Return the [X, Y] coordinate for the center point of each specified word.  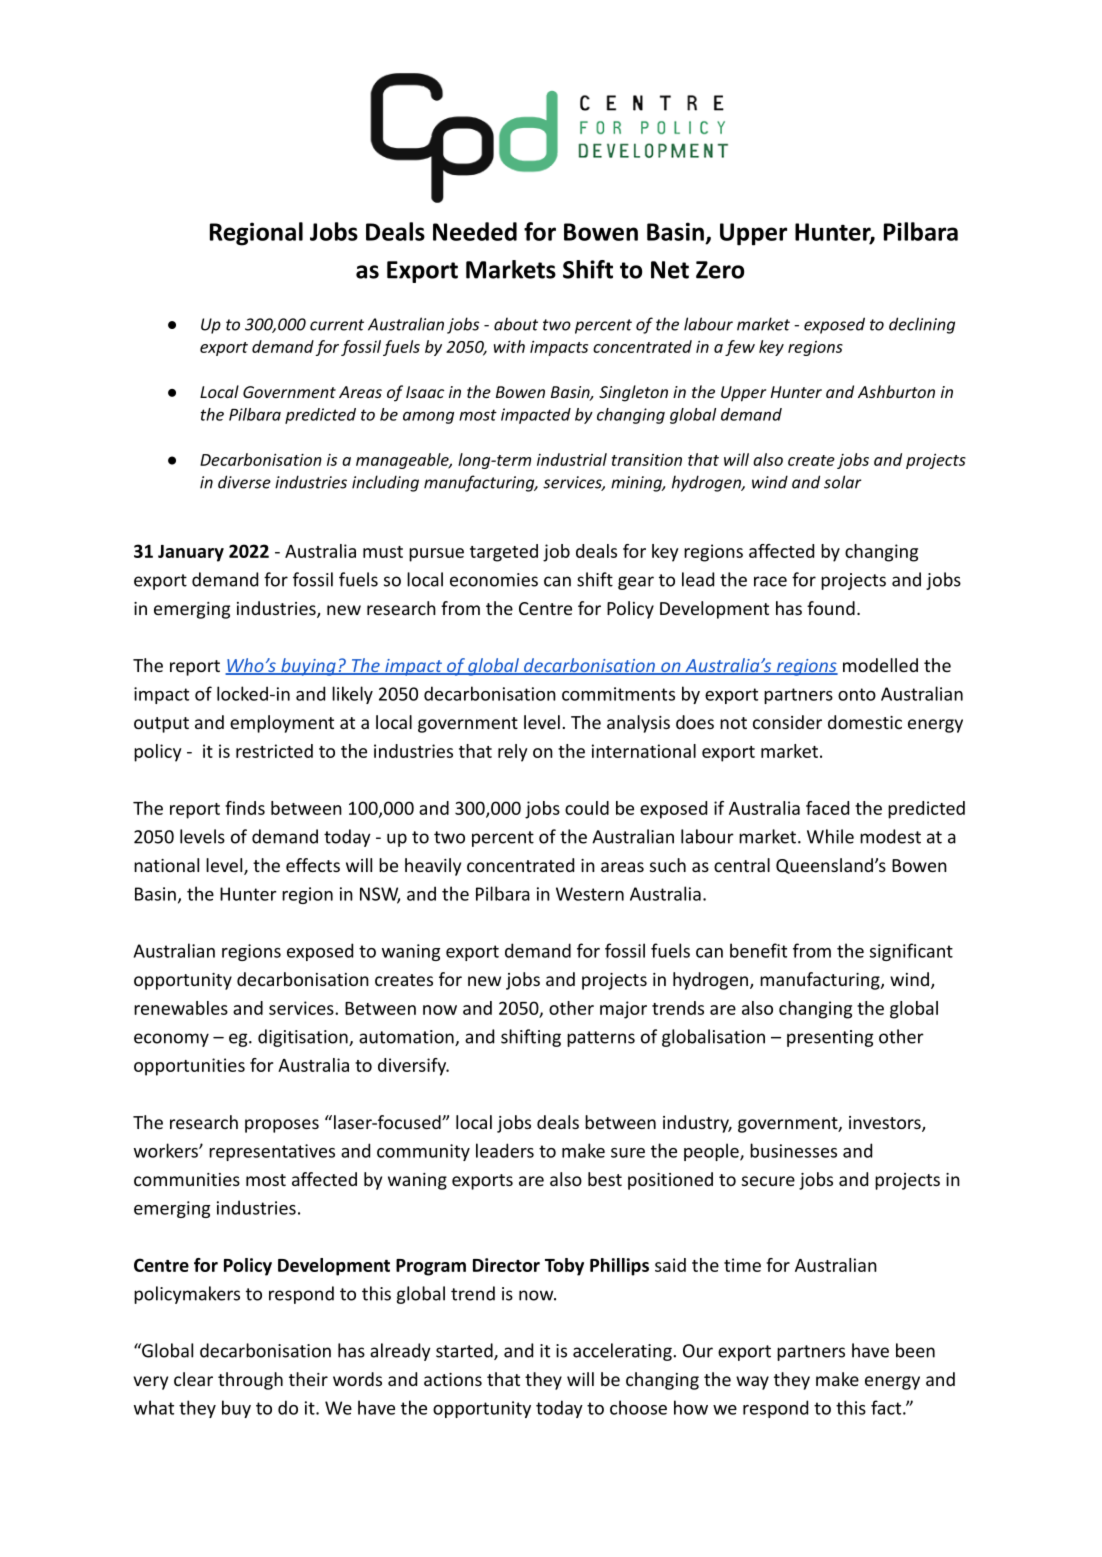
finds [245, 808]
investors [886, 1124]
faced [827, 808]
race [770, 581]
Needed [475, 231]
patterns [601, 1039]
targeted [504, 553]
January [191, 553]
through [250, 1381]
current [337, 325]
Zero [720, 270]
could [587, 808]
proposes [282, 1126]
